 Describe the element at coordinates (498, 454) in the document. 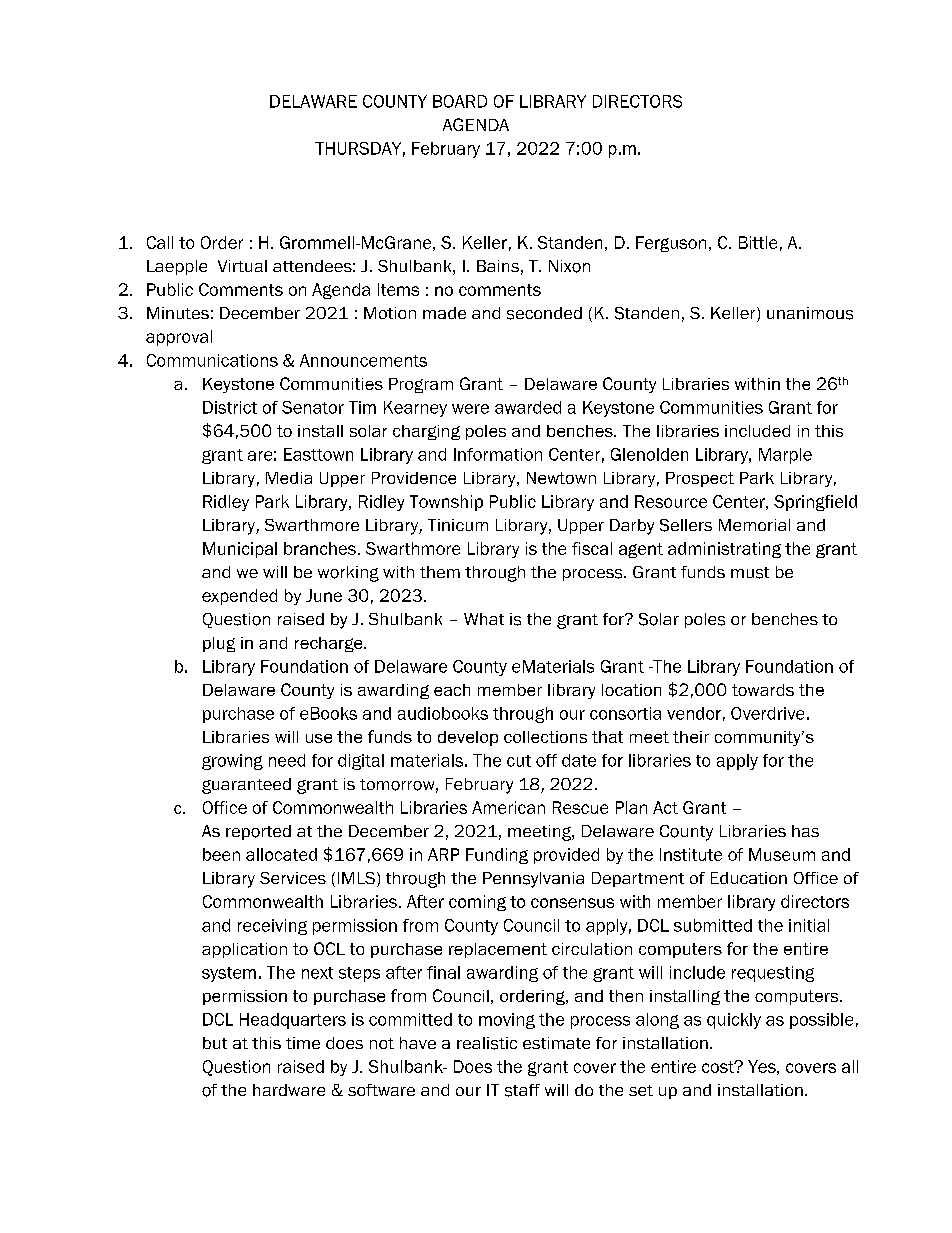

I see `Information` at that location.
